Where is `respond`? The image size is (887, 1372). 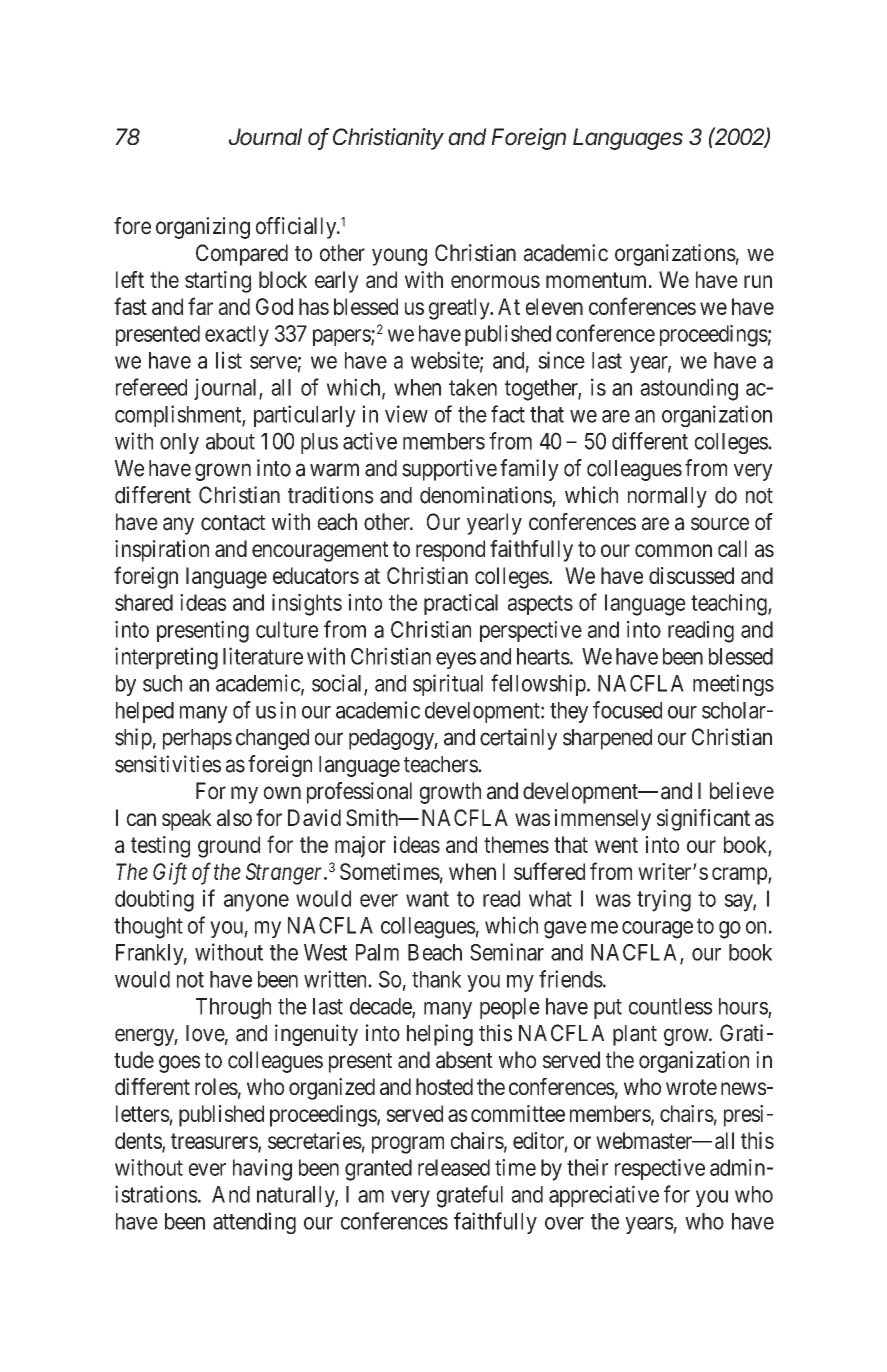
respond is located at coordinates (450, 551).
